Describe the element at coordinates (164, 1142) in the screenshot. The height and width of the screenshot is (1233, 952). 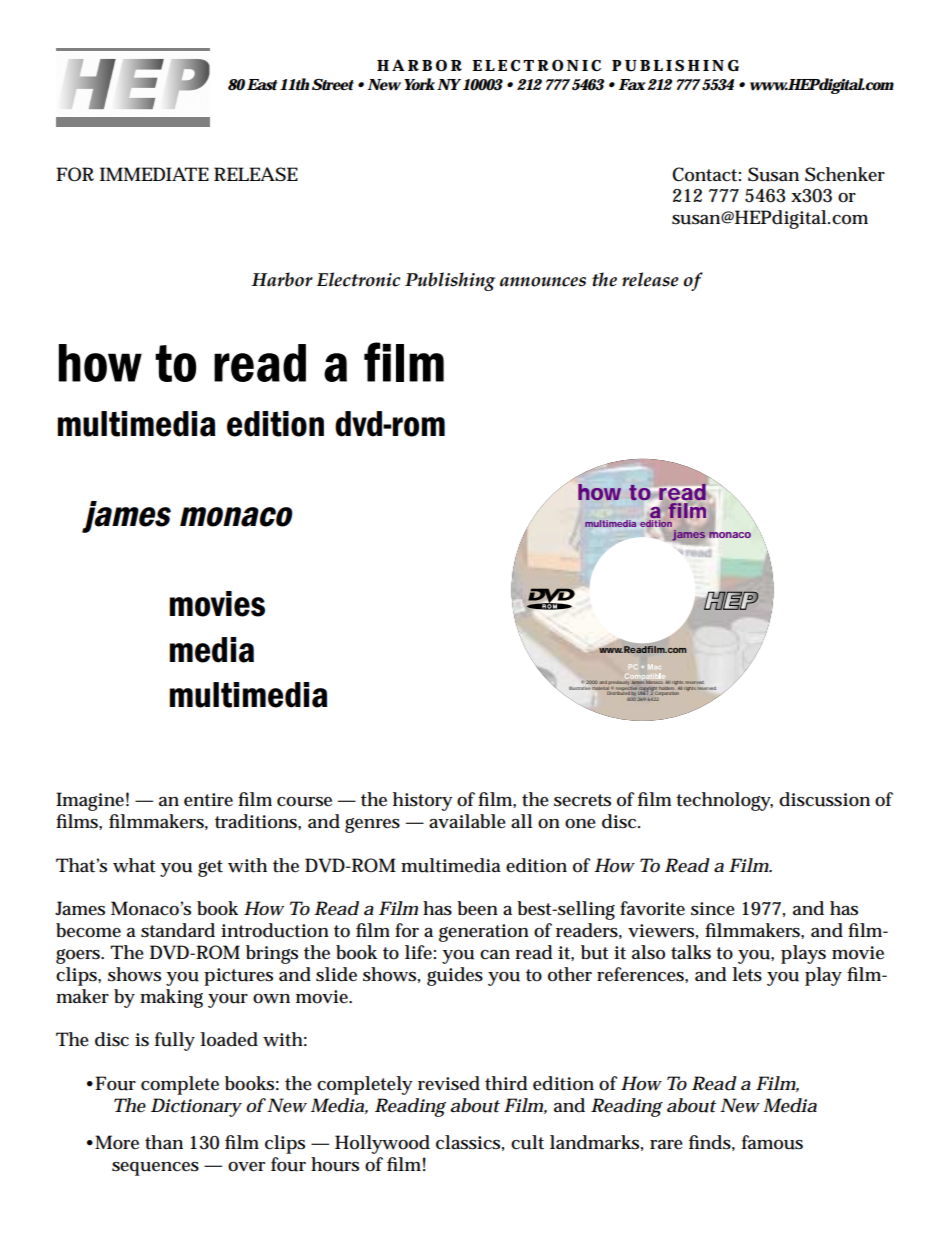
I see `than` at that location.
